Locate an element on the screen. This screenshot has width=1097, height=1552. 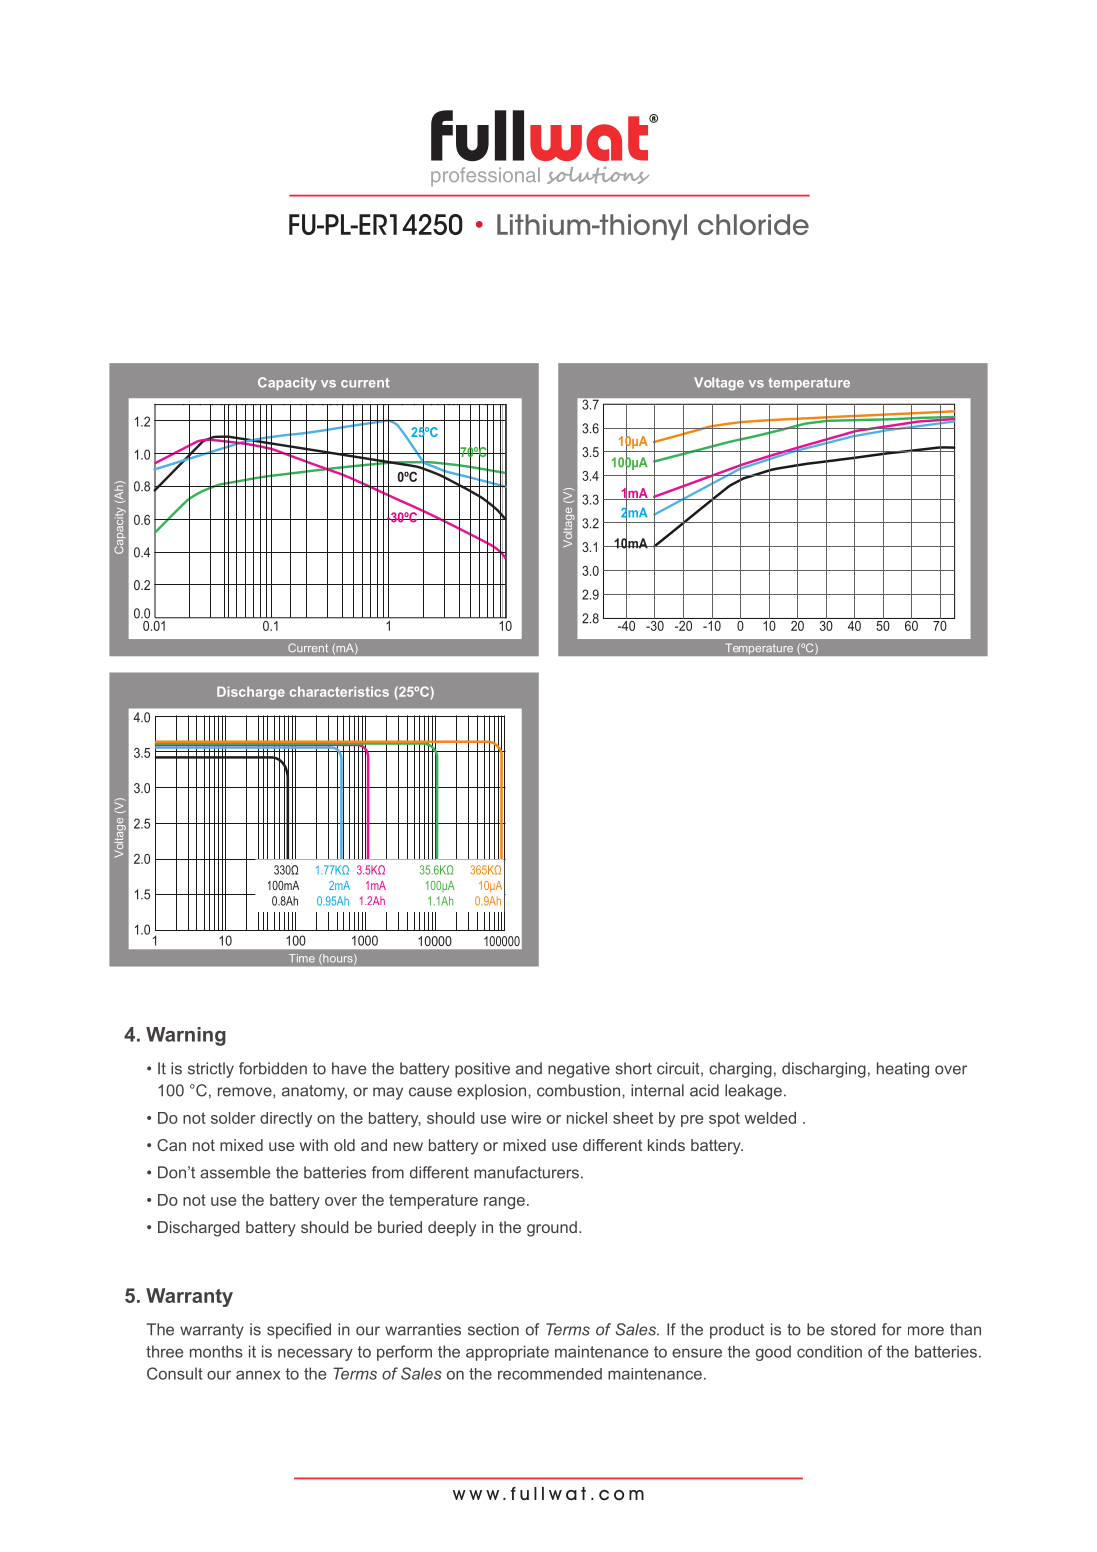
characteristics is located at coordinates (339, 691).
